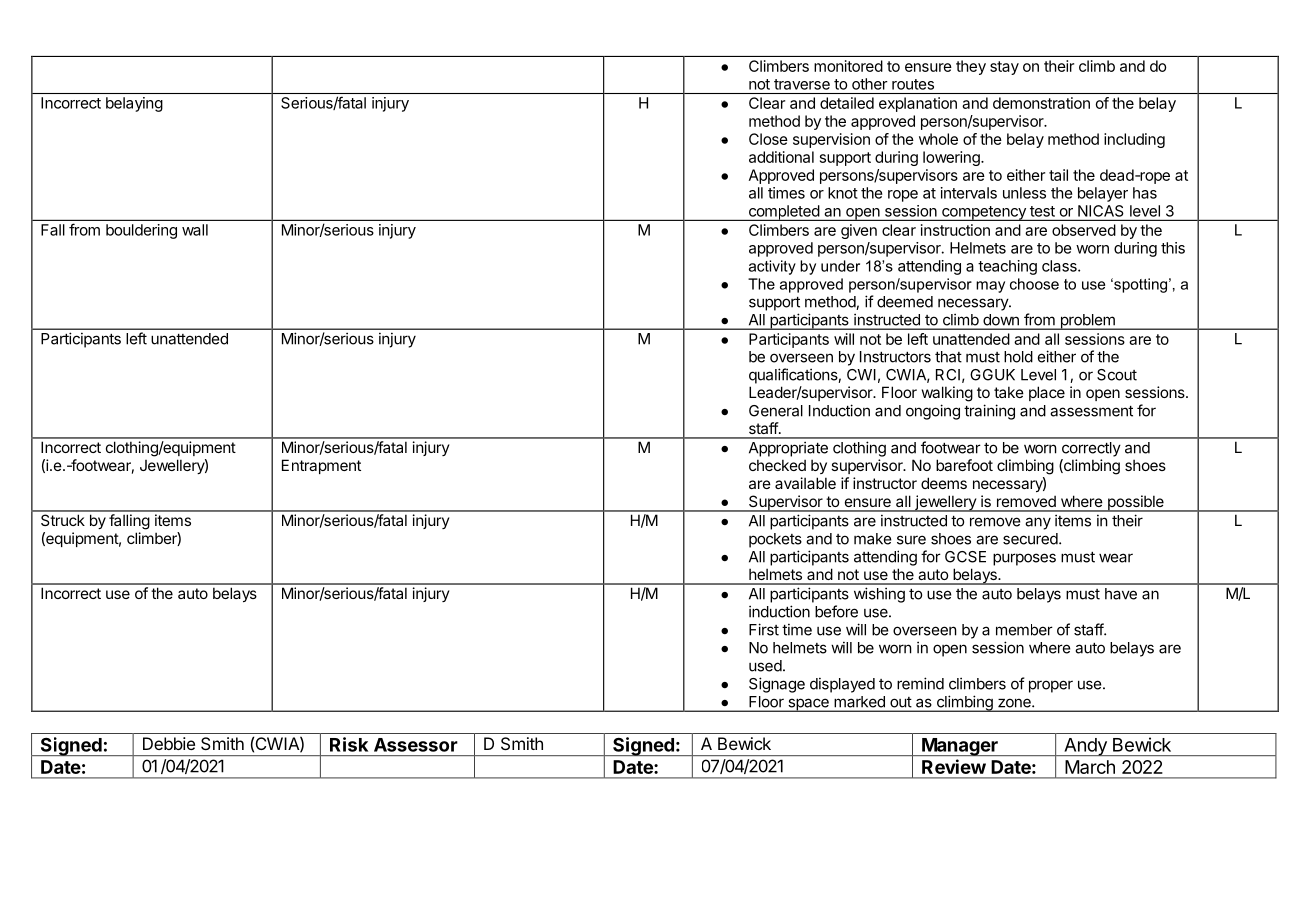 Image resolution: width=1308 pixels, height=924 pixels. Describe the element at coordinates (772, 267) in the page. I see `activity` at that location.
